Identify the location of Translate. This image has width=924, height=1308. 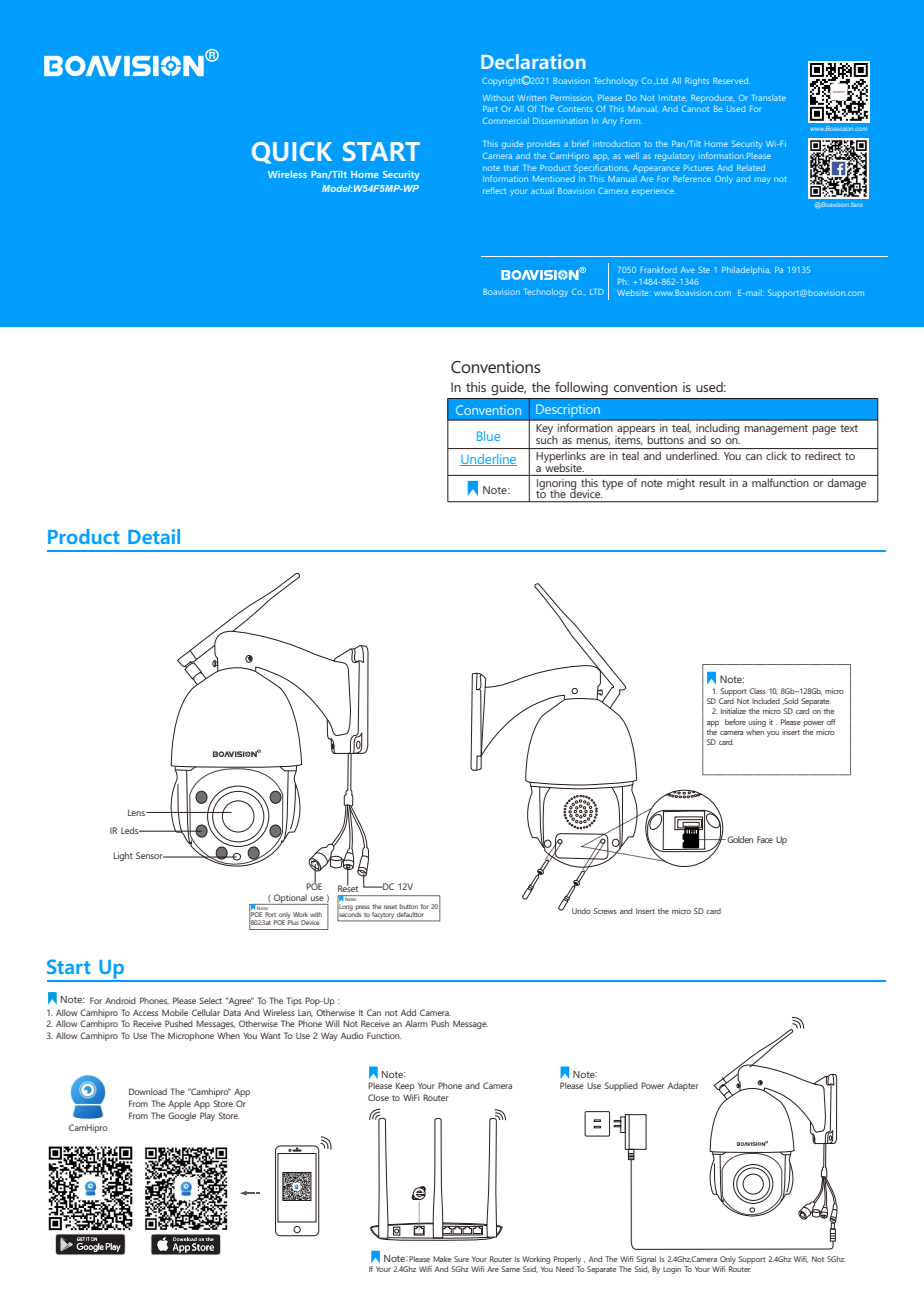
(769, 98).
